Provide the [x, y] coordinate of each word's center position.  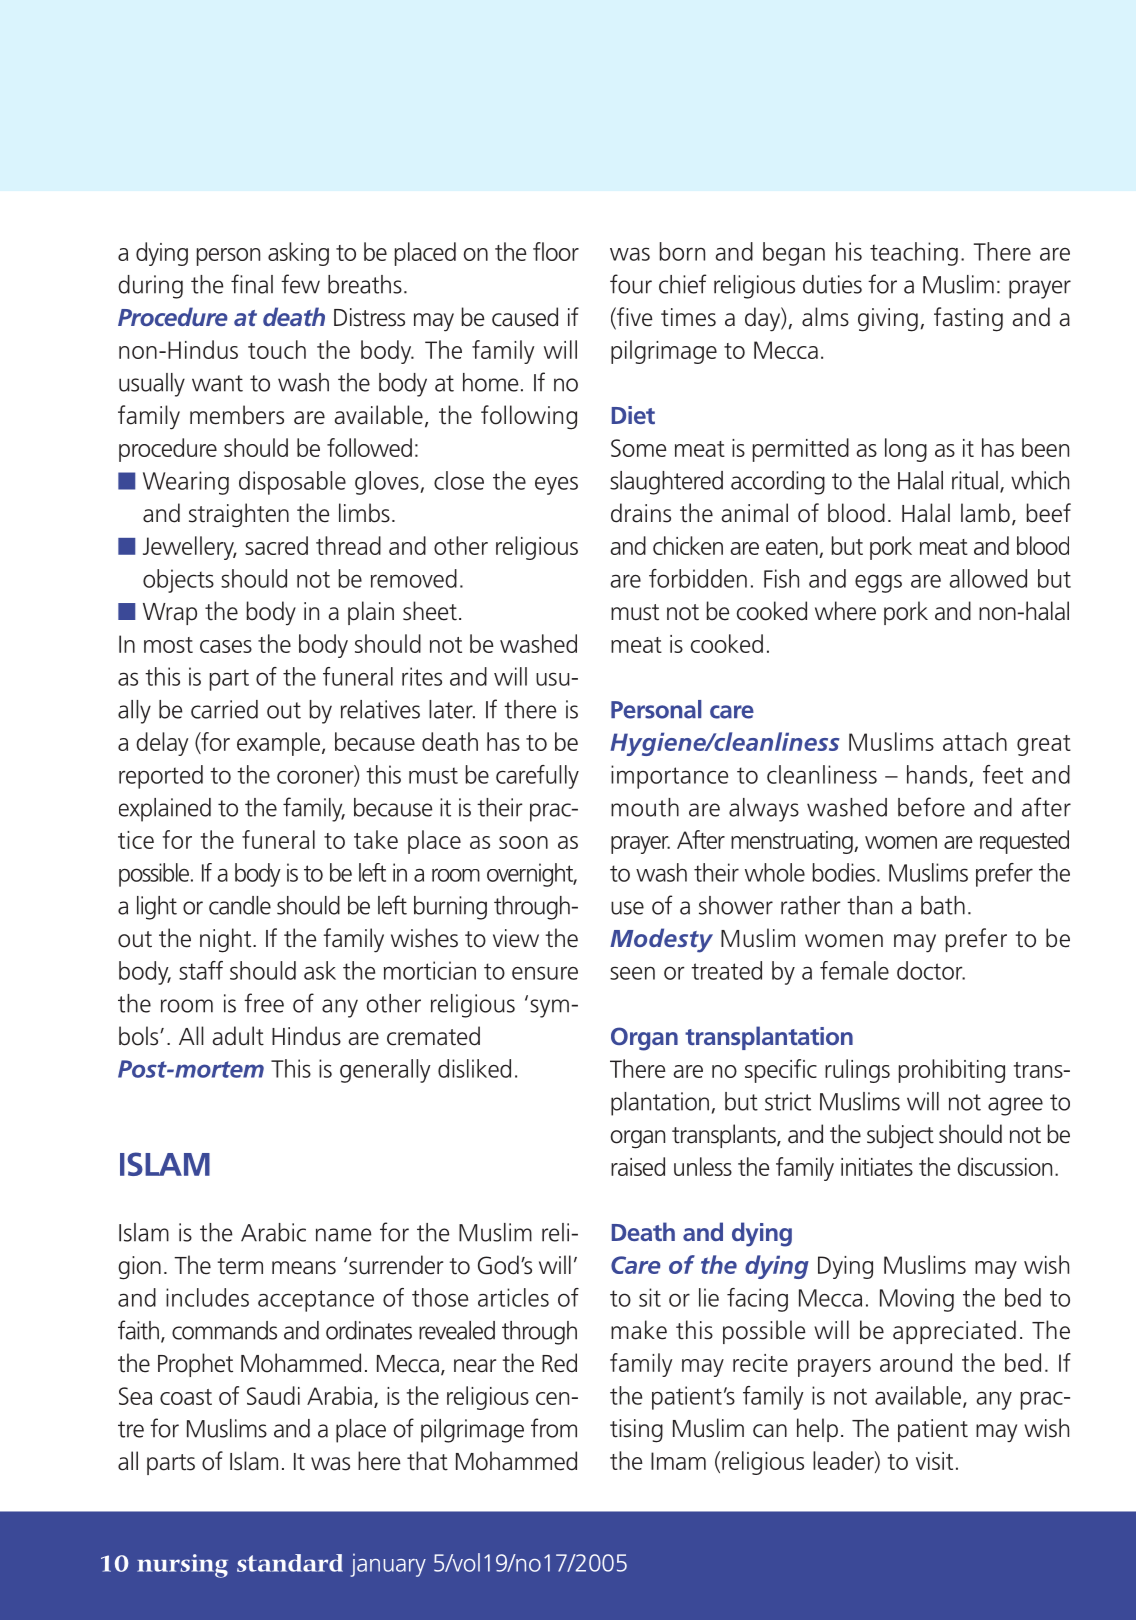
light [157, 908]
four [631, 284]
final [252, 284]
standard [290, 1563]
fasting [968, 319]
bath [943, 905]
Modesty [661, 940]
